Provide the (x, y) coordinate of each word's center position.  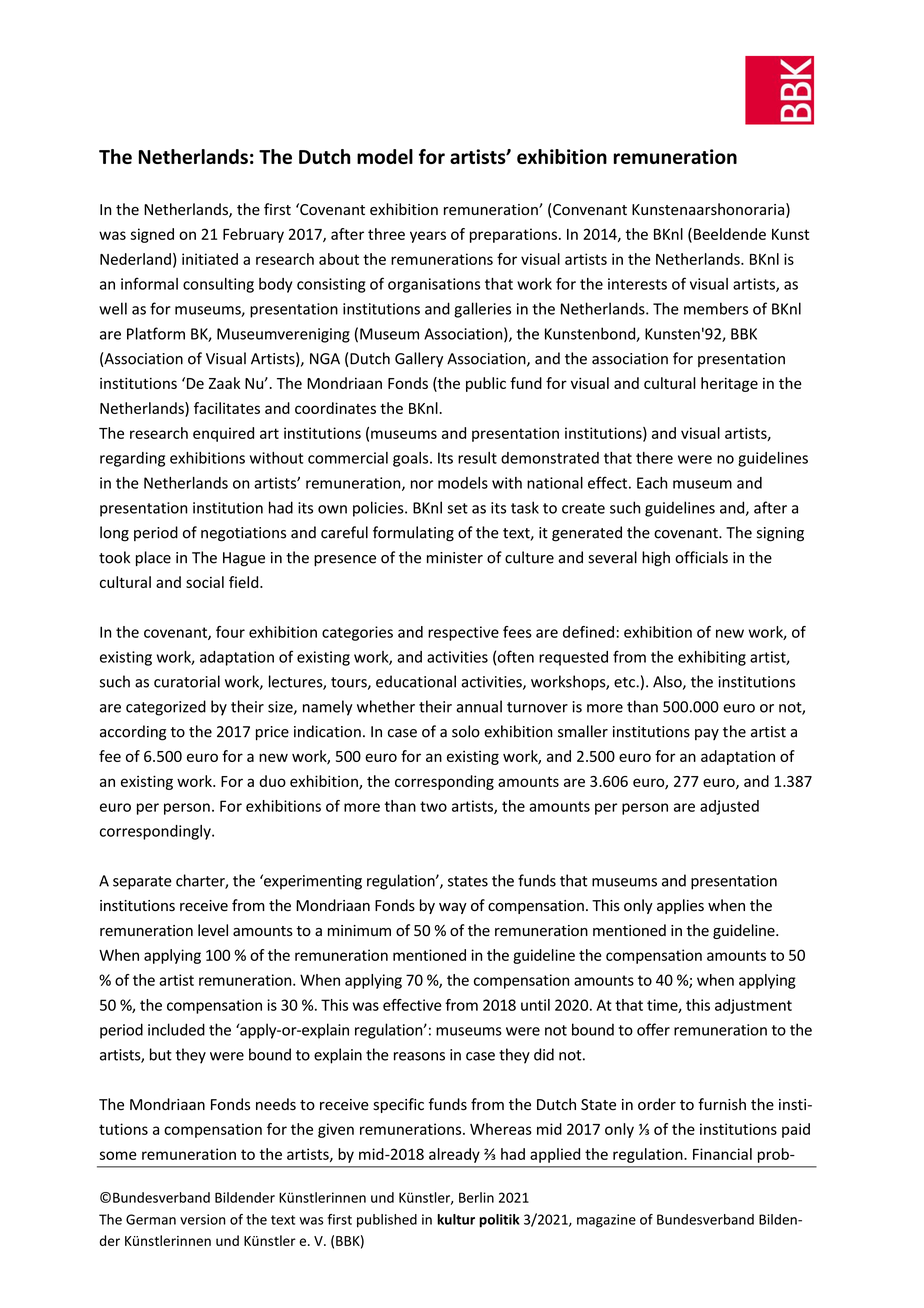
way (453, 908)
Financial (722, 1154)
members (716, 308)
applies (680, 906)
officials (701, 557)
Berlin (476, 1197)
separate (142, 883)
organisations (434, 285)
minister (455, 558)
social (205, 582)
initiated (210, 259)
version (203, 1219)
